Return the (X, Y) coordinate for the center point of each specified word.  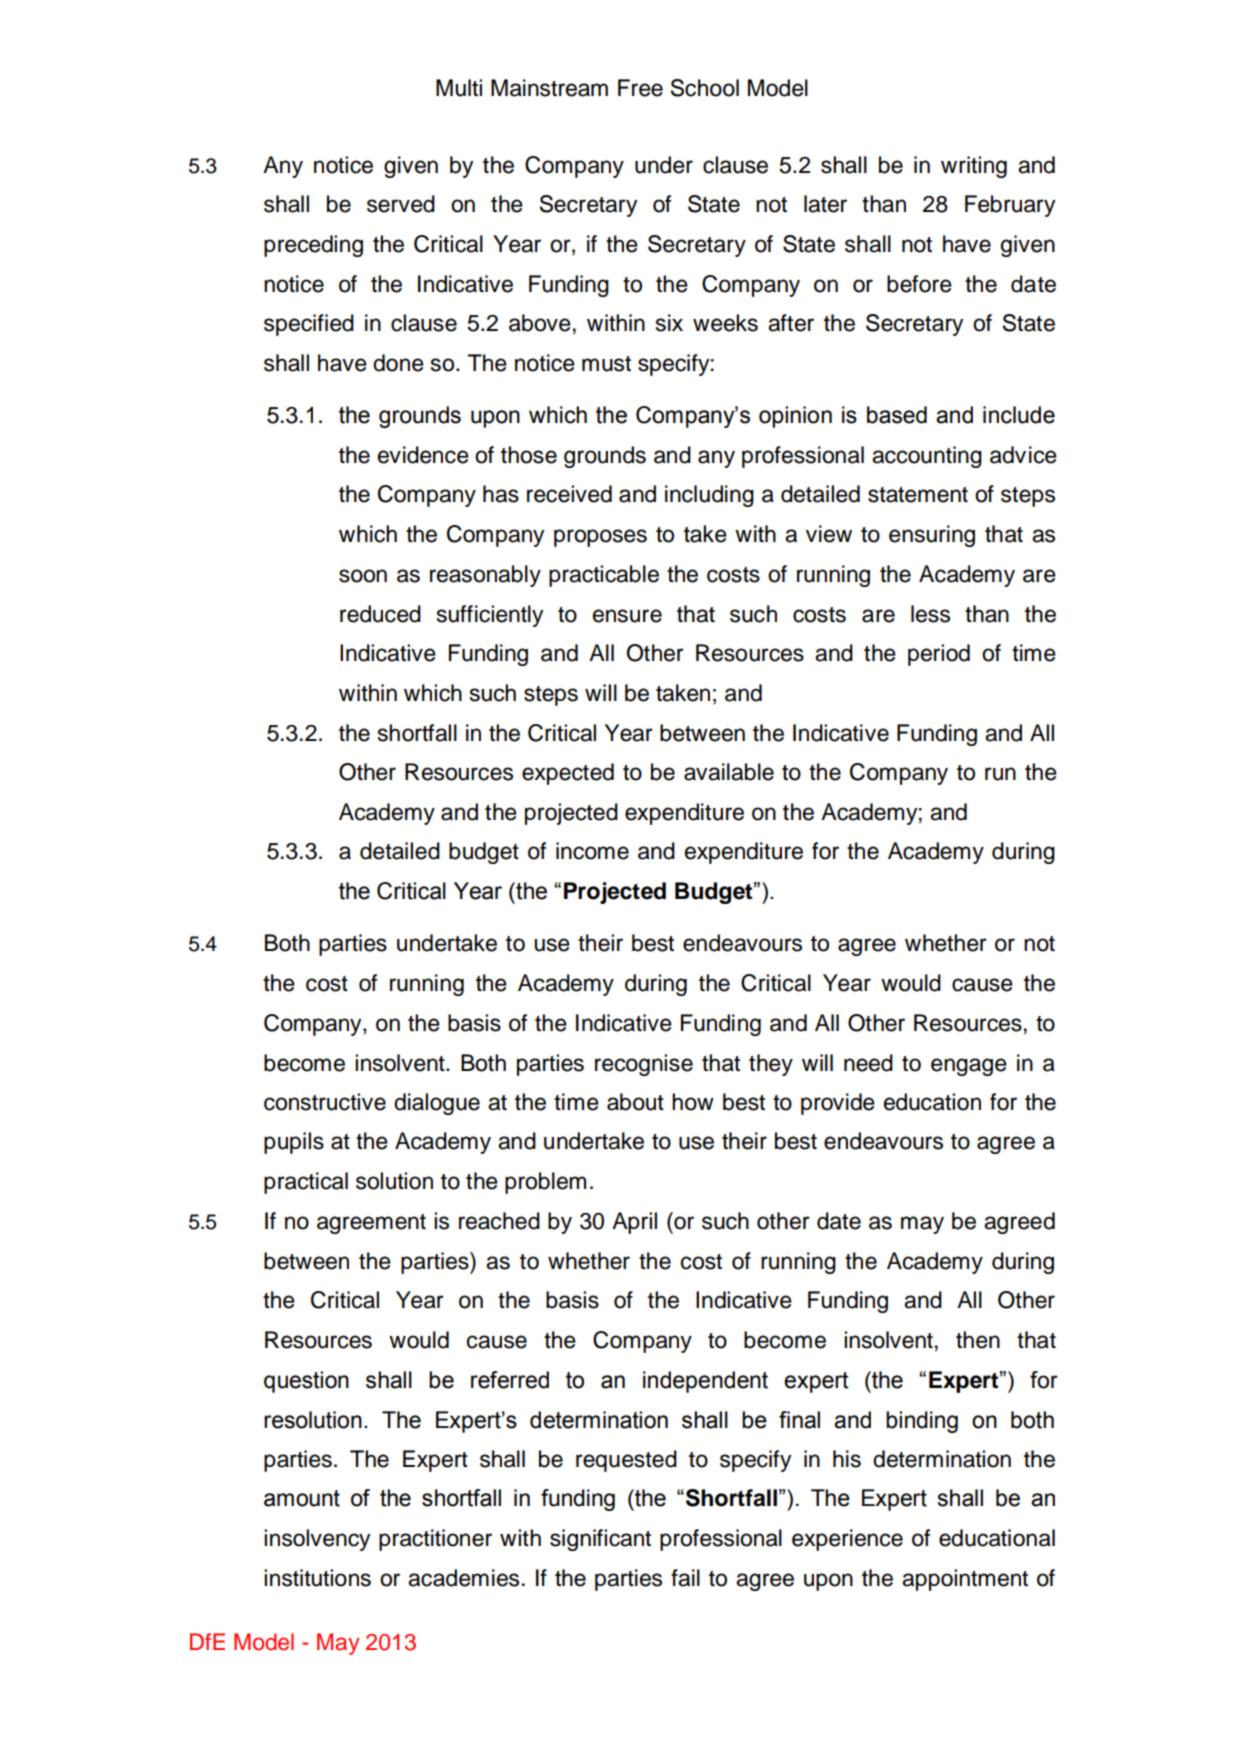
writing (974, 167)
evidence (423, 455)
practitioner (435, 1540)
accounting (927, 457)
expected (568, 774)
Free (640, 88)
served (401, 204)
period (939, 655)
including (709, 496)
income (592, 851)
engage (969, 1067)
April (634, 1223)
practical (306, 1183)
